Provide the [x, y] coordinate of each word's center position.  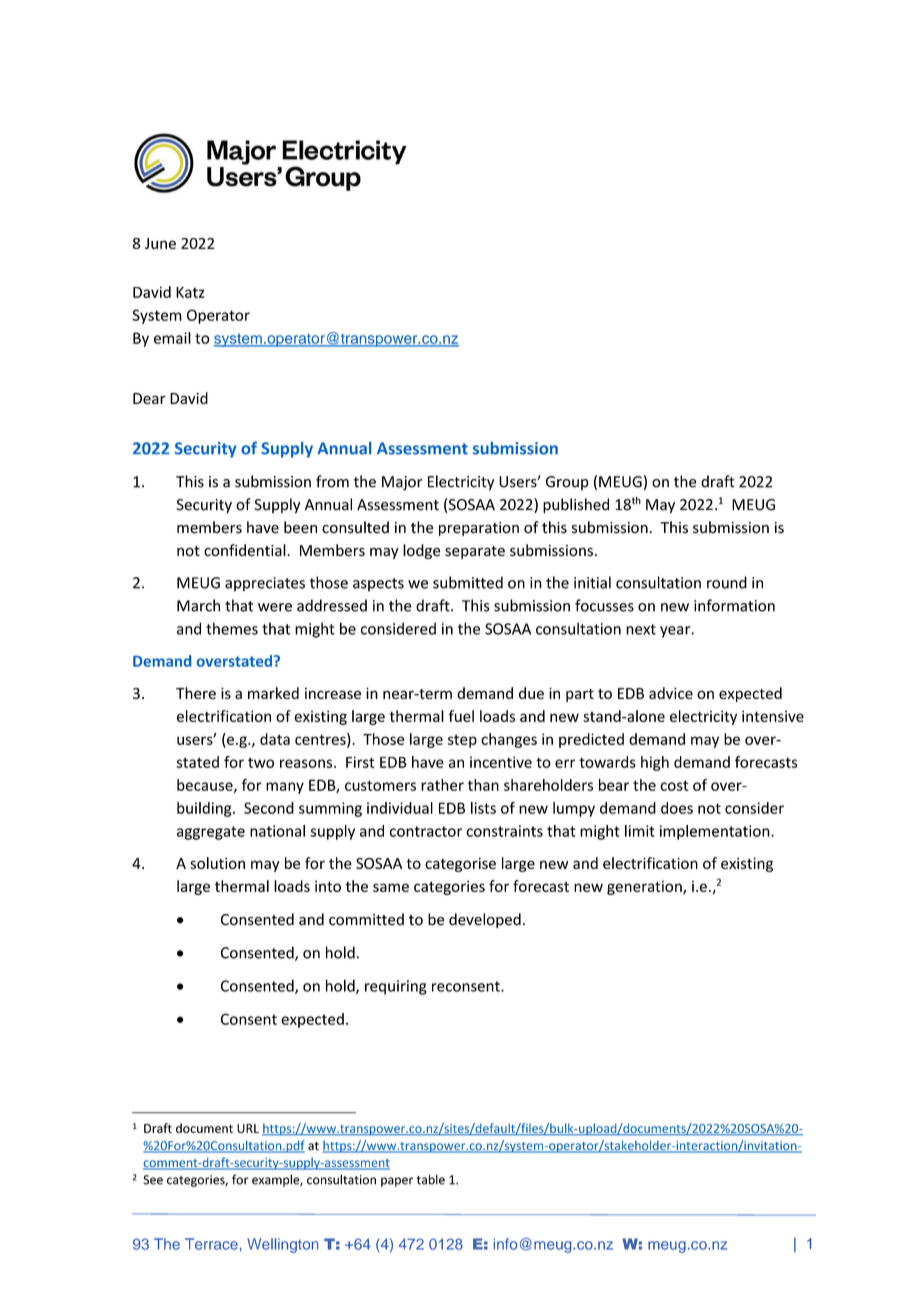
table [431, 1179]
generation [645, 887]
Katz [190, 292]
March [198, 605]
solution [217, 863]
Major [402, 483]
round [727, 582]
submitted [468, 582]
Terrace [211, 1244]
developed [485, 920]
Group [567, 483]
